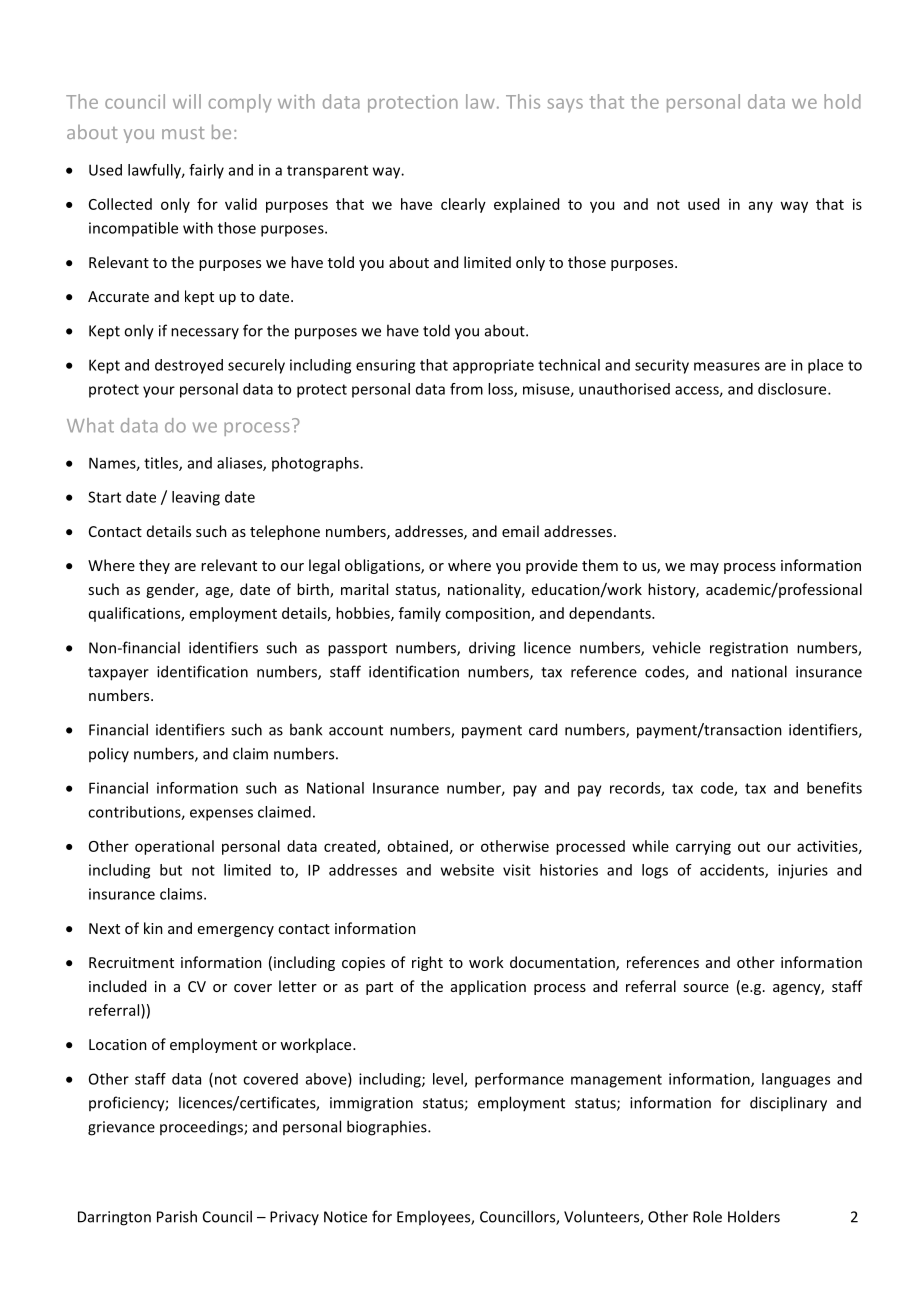  I want to click on measures, so click(727, 366).
